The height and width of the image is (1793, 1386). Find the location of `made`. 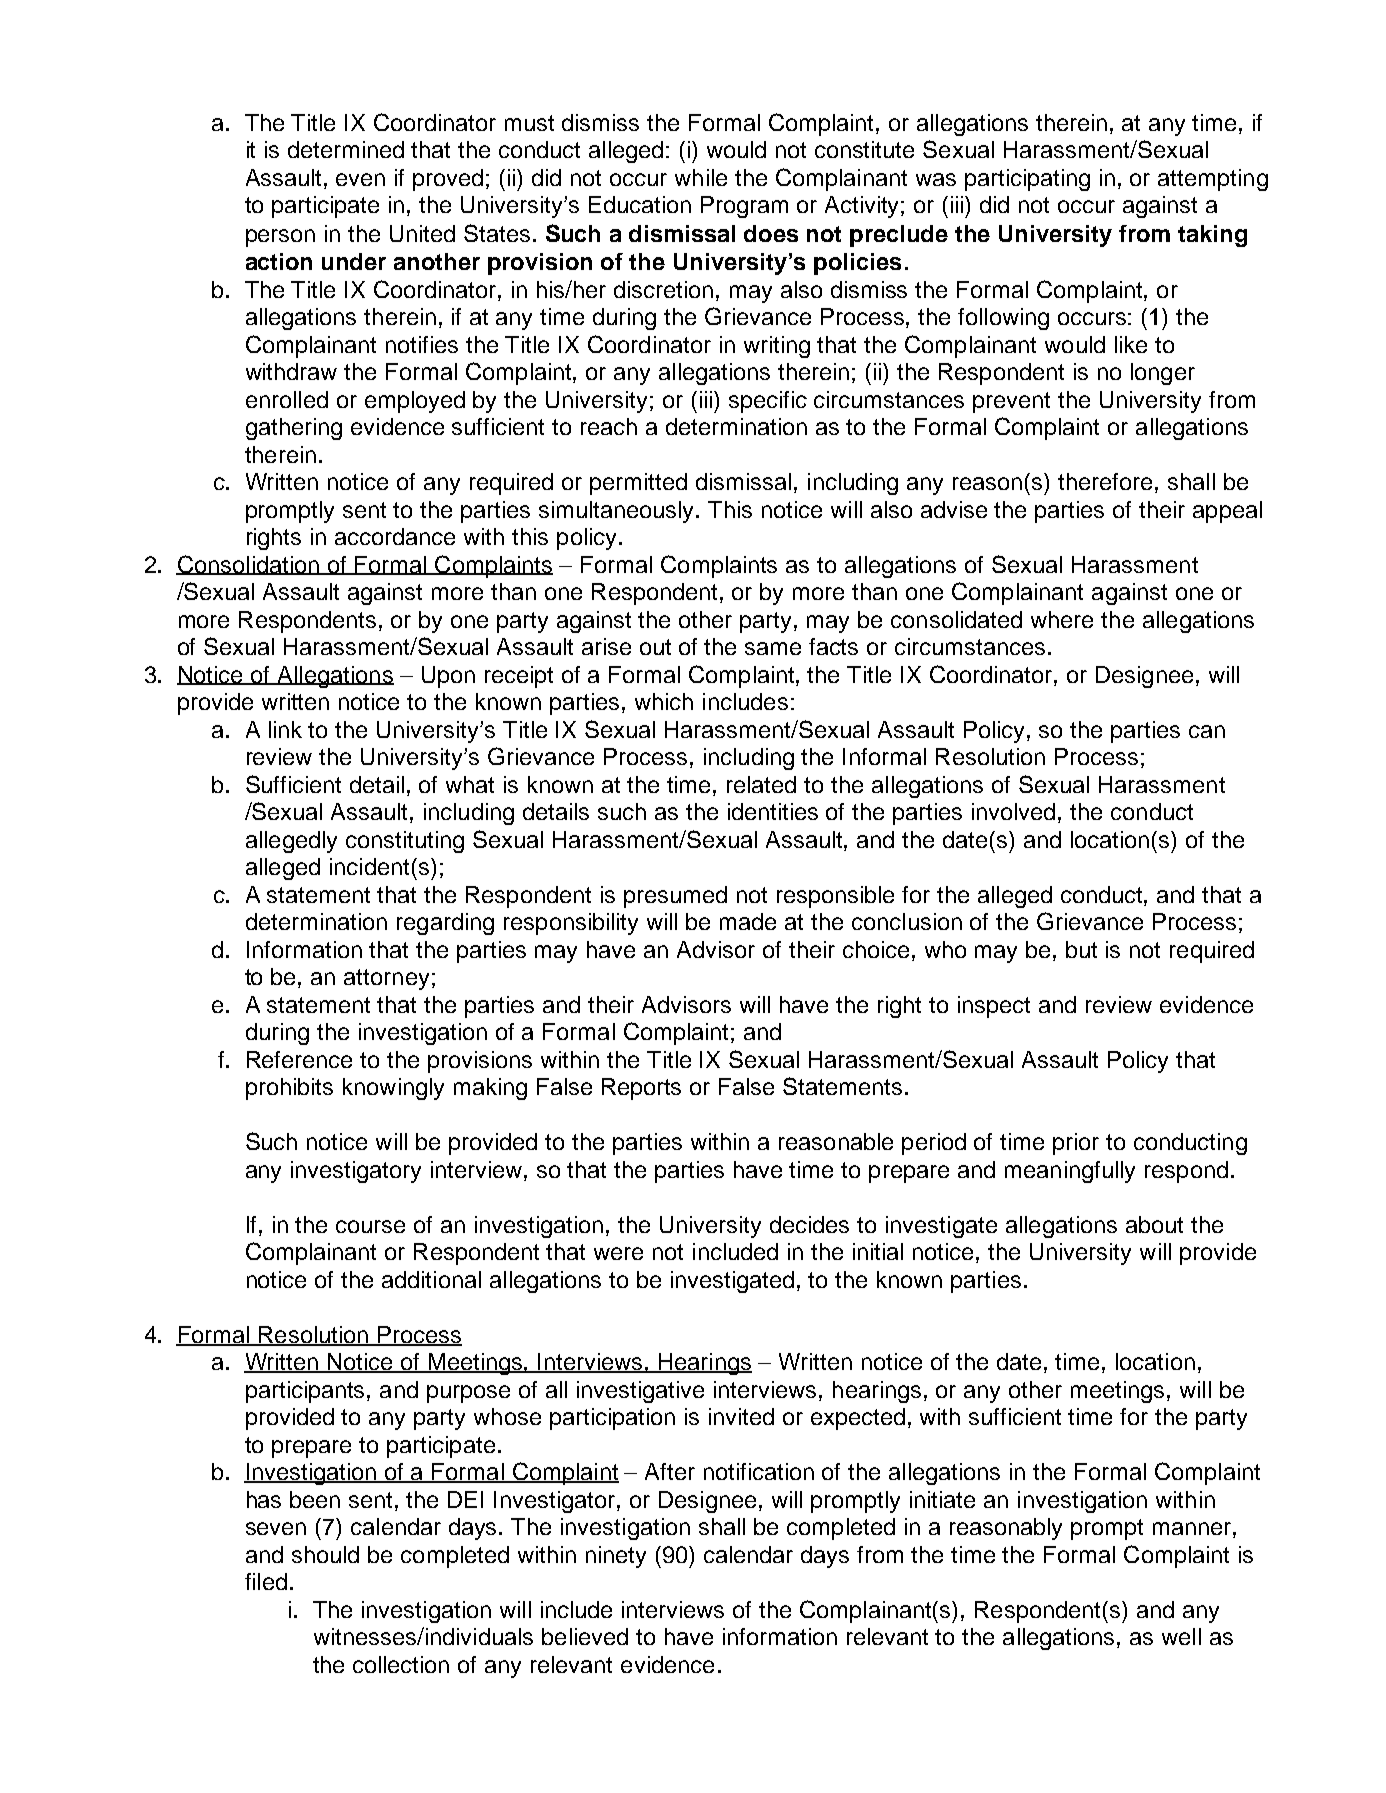

made is located at coordinates (748, 921).
